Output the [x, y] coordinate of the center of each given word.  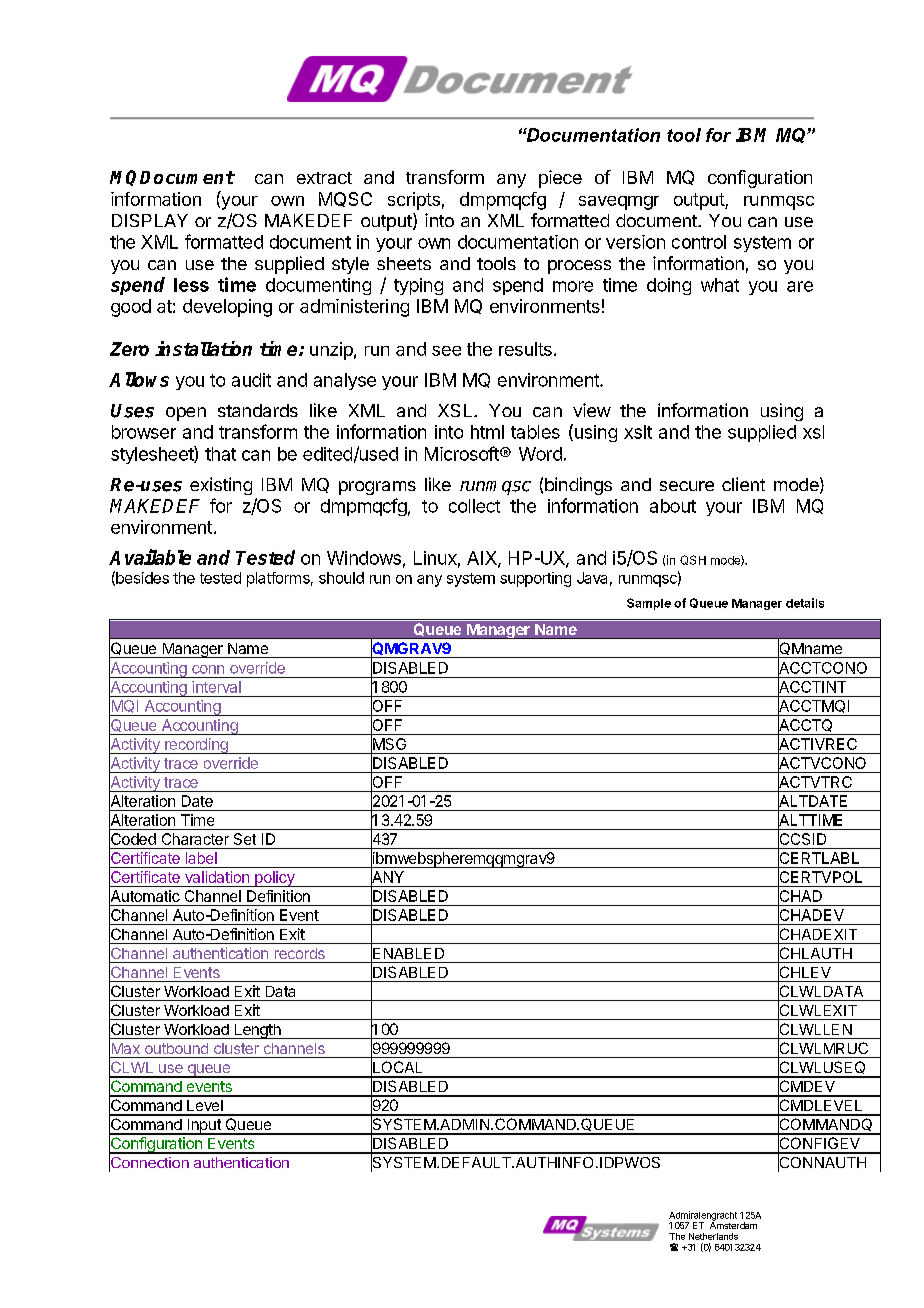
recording [196, 746]
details [805, 603]
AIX [483, 559]
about [673, 506]
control [699, 242]
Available [150, 557]
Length [257, 1031]
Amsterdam [733, 1224]
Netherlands [713, 1236]
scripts [414, 201]
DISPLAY [150, 220]
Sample [649, 604]
